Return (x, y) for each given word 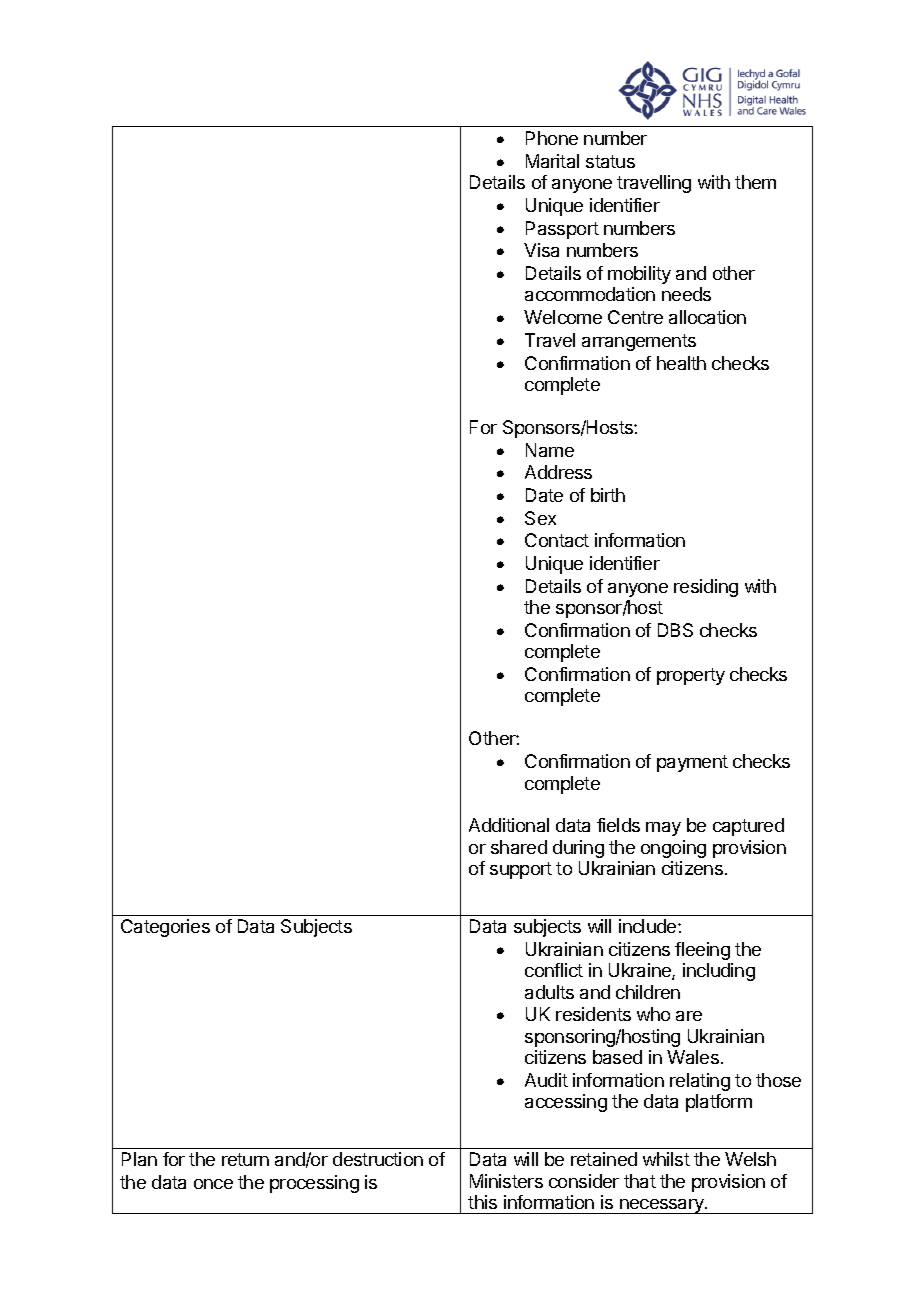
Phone (552, 138)
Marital (552, 161)
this (482, 1202)
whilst (666, 1159)
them (755, 182)
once (213, 1184)
